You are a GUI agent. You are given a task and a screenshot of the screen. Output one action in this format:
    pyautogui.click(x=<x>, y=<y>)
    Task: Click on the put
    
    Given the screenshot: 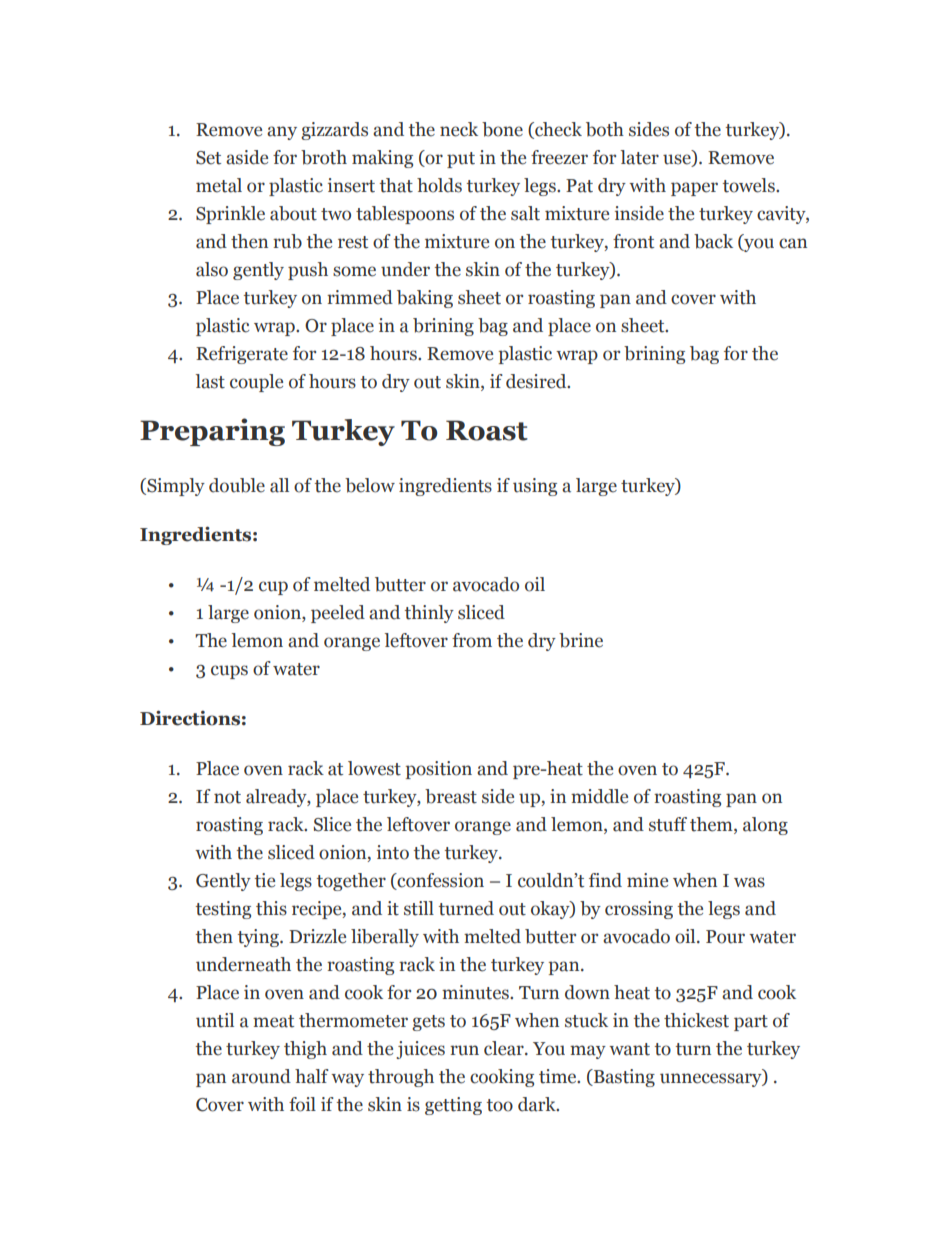 What is the action you would take?
    pyautogui.click(x=461, y=160)
